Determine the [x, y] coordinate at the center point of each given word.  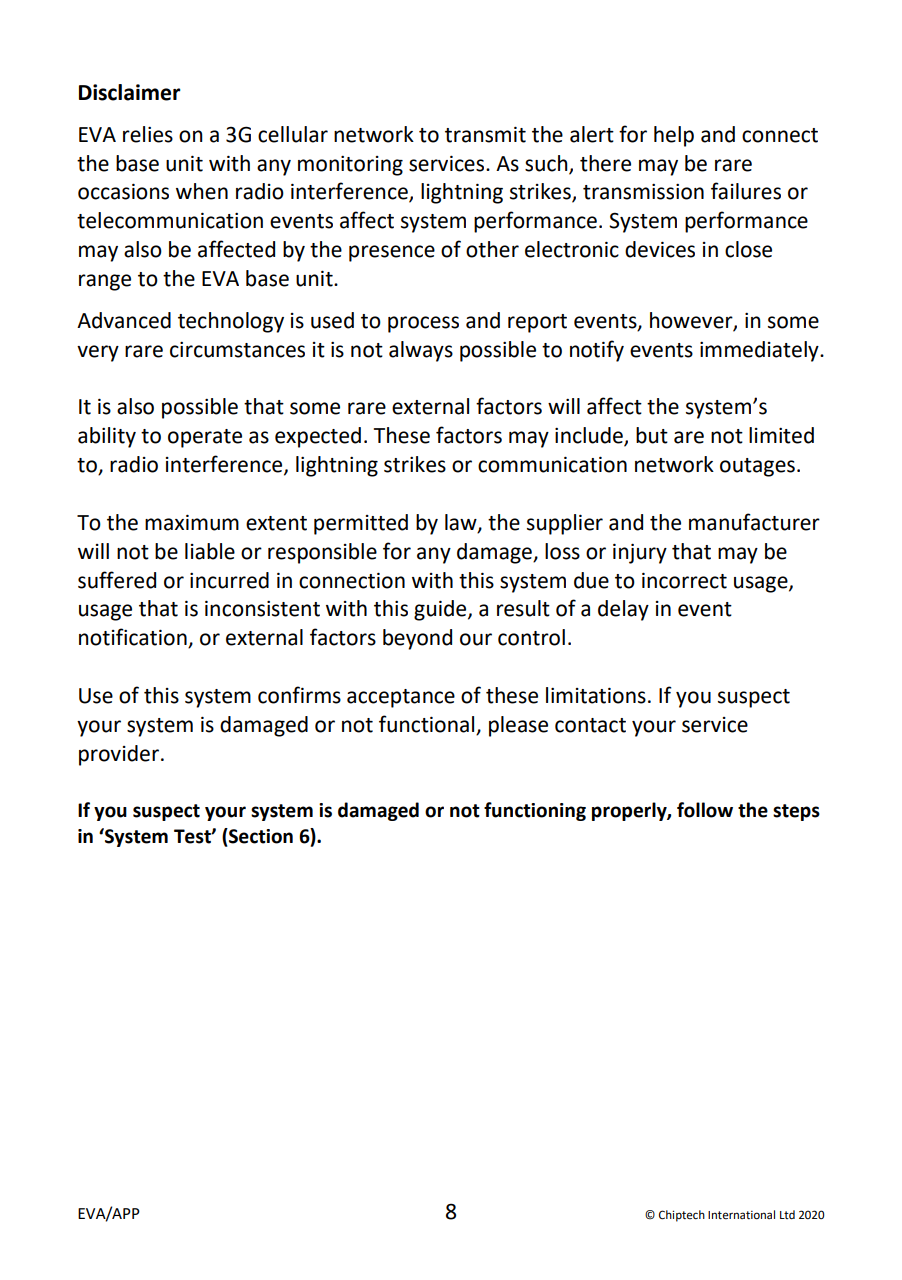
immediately [760, 351]
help [674, 136]
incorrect [684, 580]
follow [705, 810]
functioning [535, 811]
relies [148, 134]
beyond [417, 639]
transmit [485, 134]
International [741, 1215]
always [421, 351]
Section [260, 836]
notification [134, 638]
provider [119, 755]
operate [205, 438]
